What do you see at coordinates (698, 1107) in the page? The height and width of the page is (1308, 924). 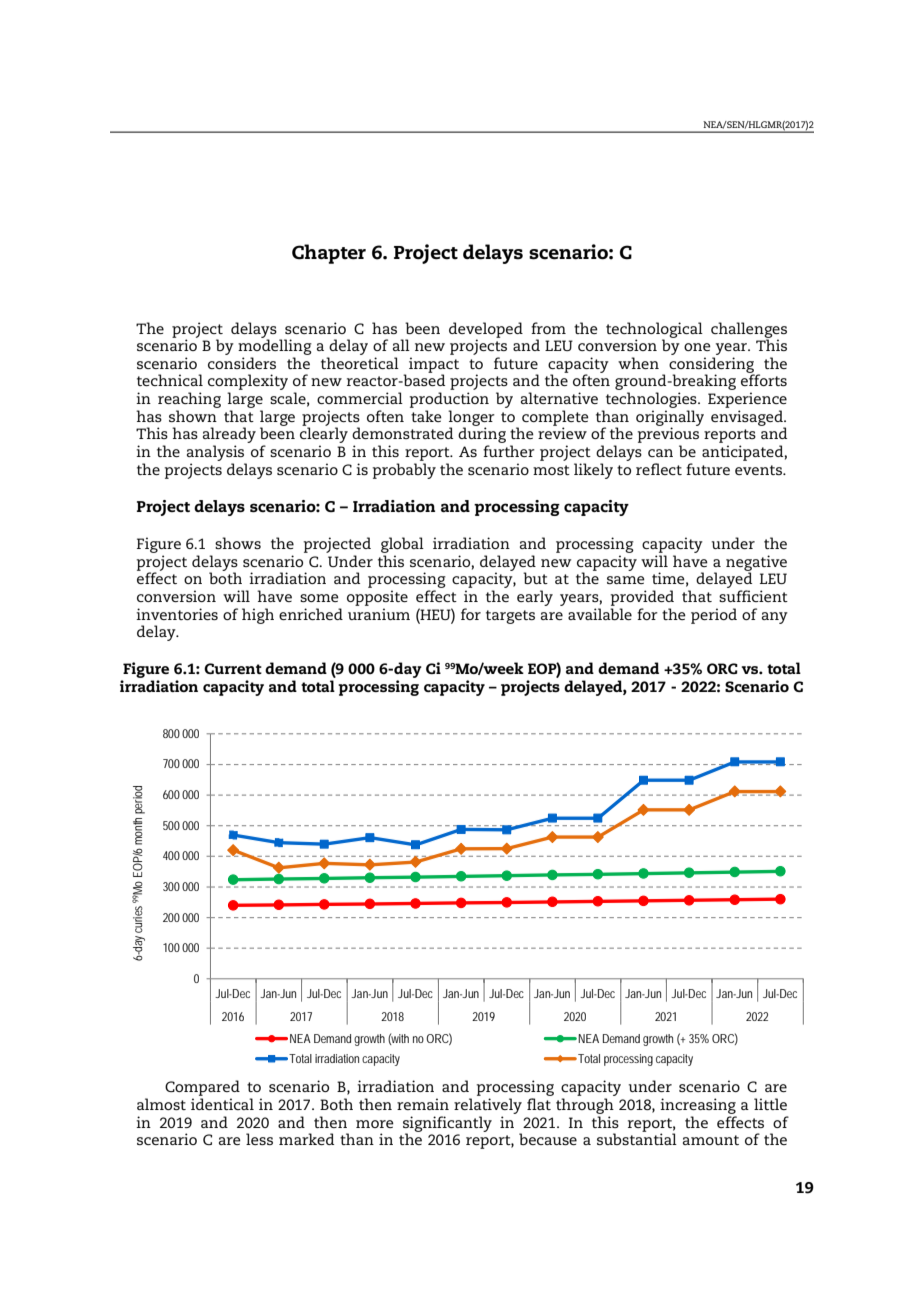 I see `increasing` at bounding box center [698, 1107].
